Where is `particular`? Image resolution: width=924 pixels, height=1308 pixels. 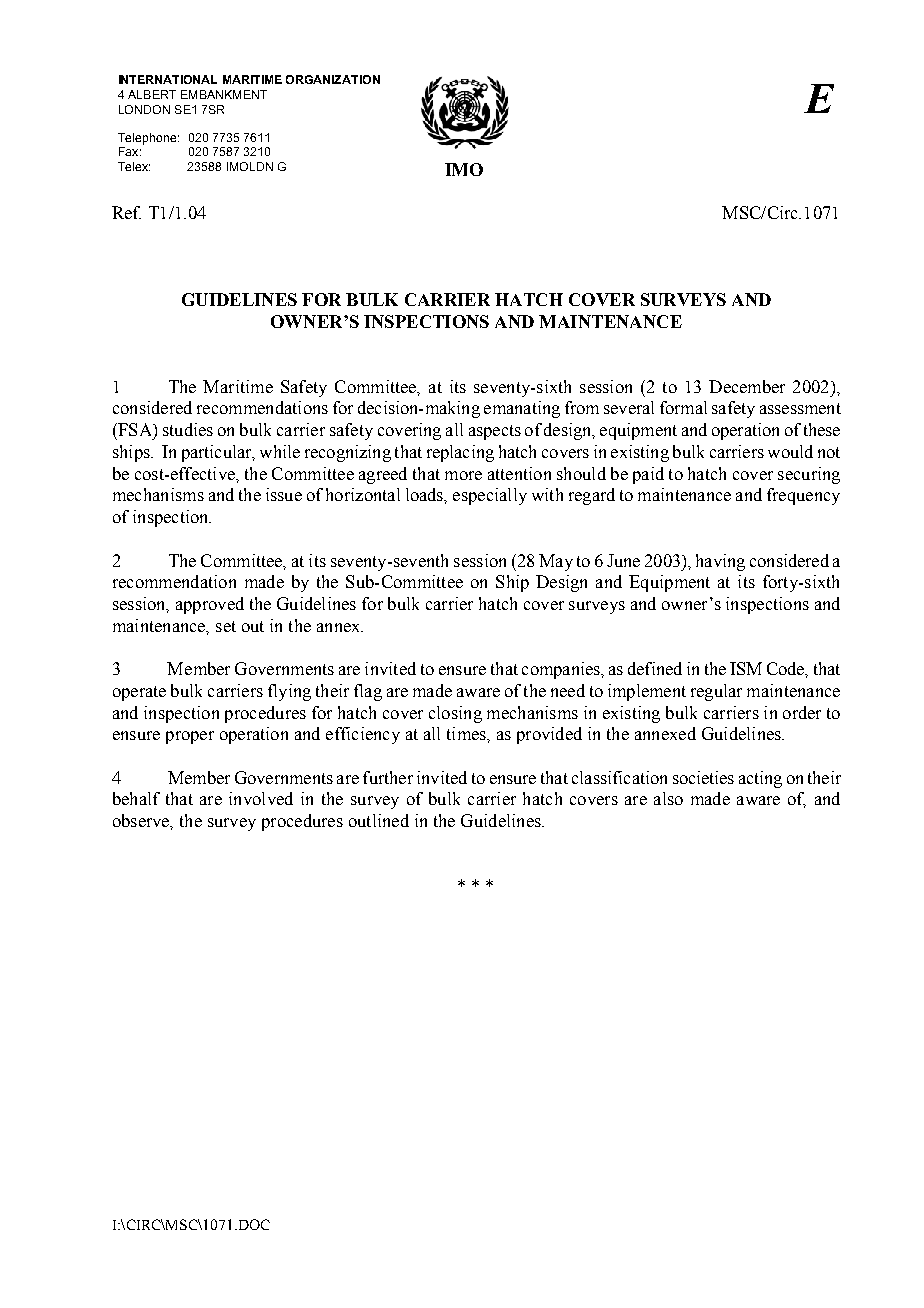
particular is located at coordinates (218, 453).
